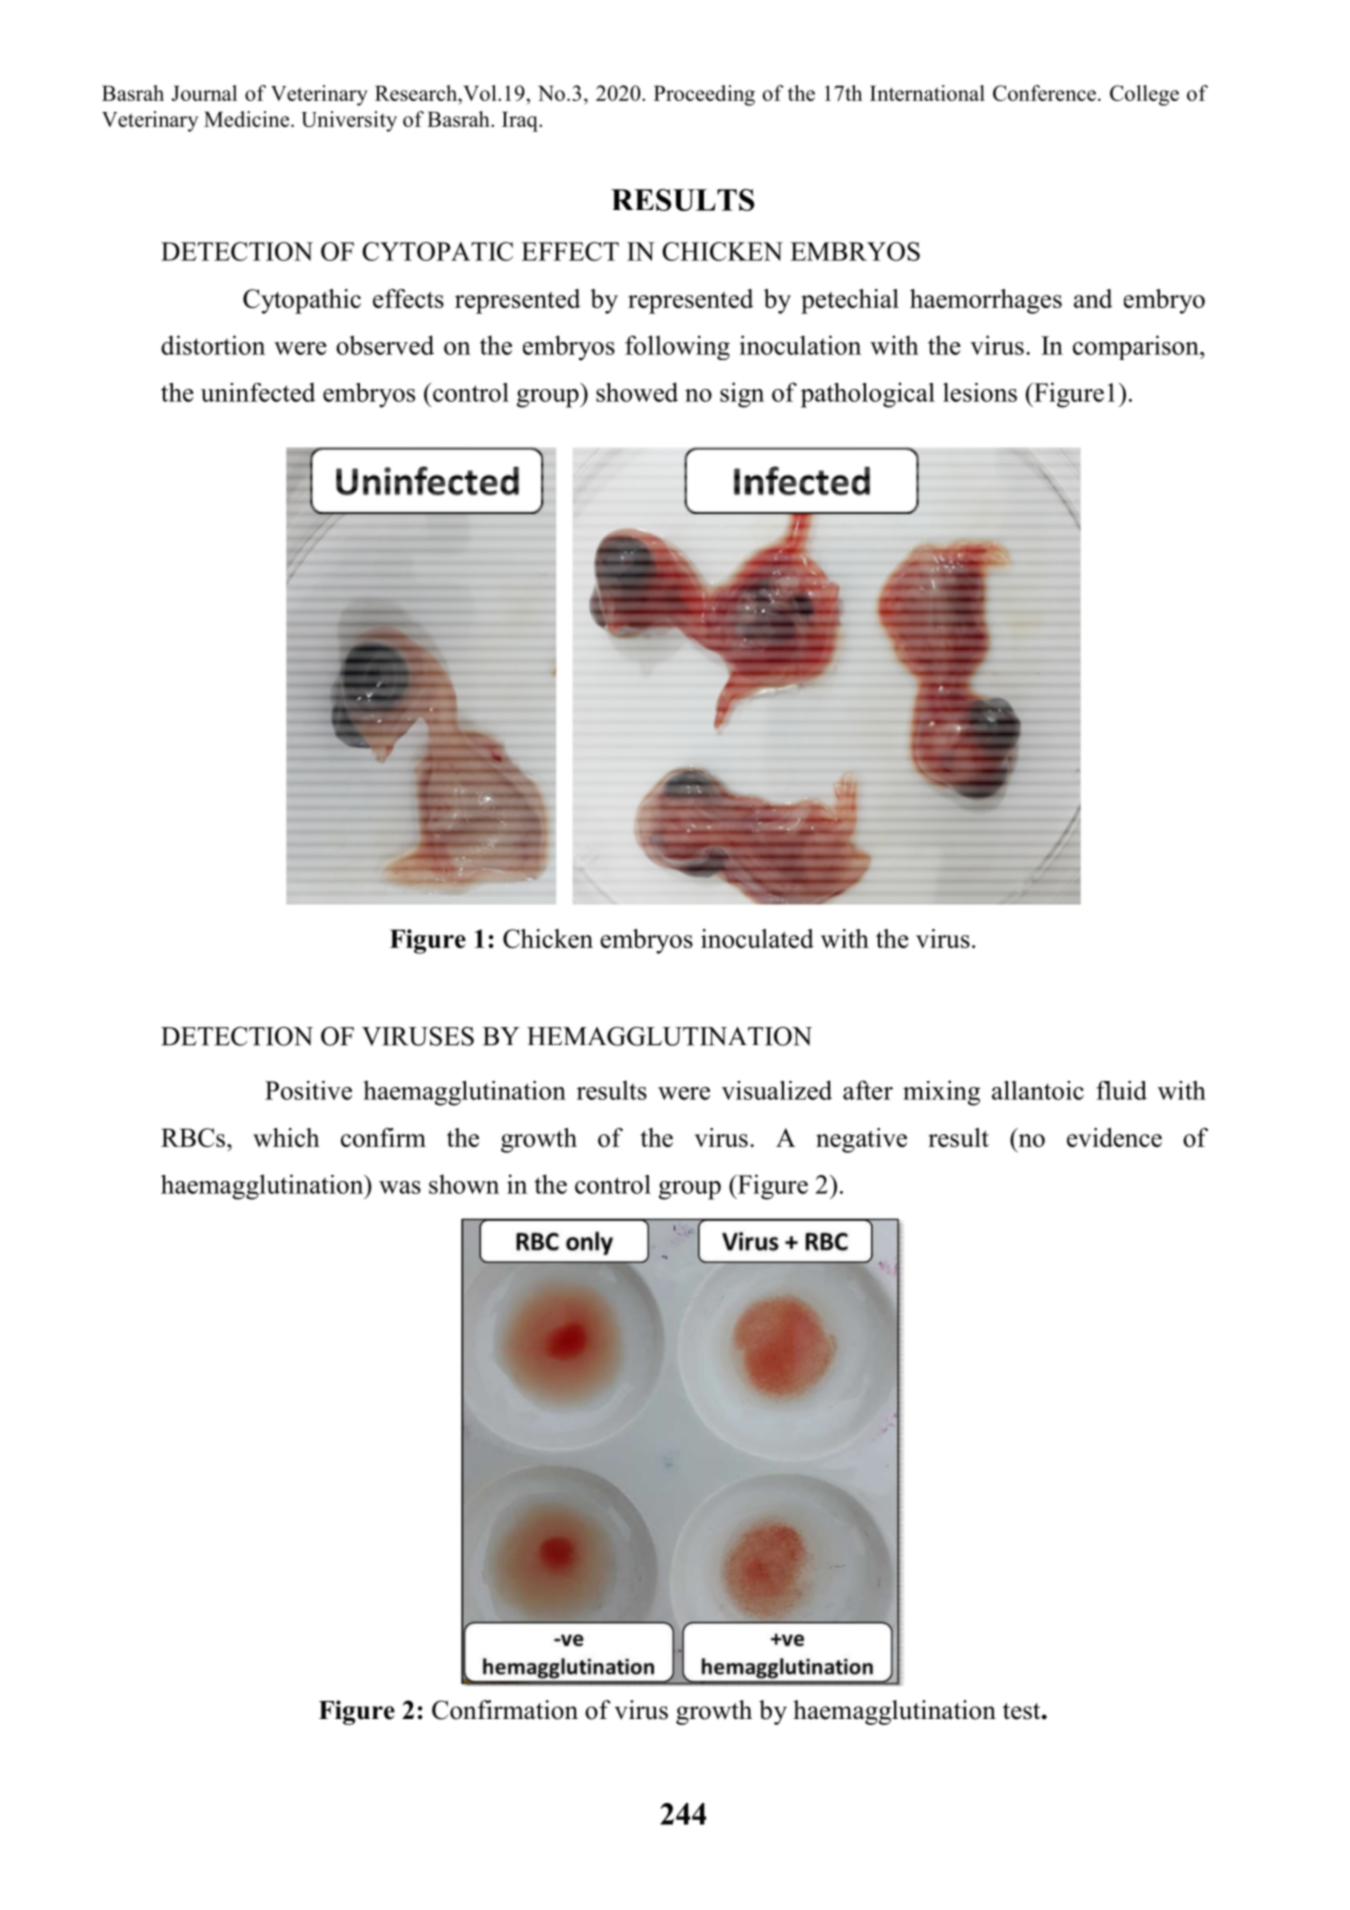 This document has height=1910, width=1350. Describe the element at coordinates (1121, 1090) in the document. I see `fluid` at that location.
